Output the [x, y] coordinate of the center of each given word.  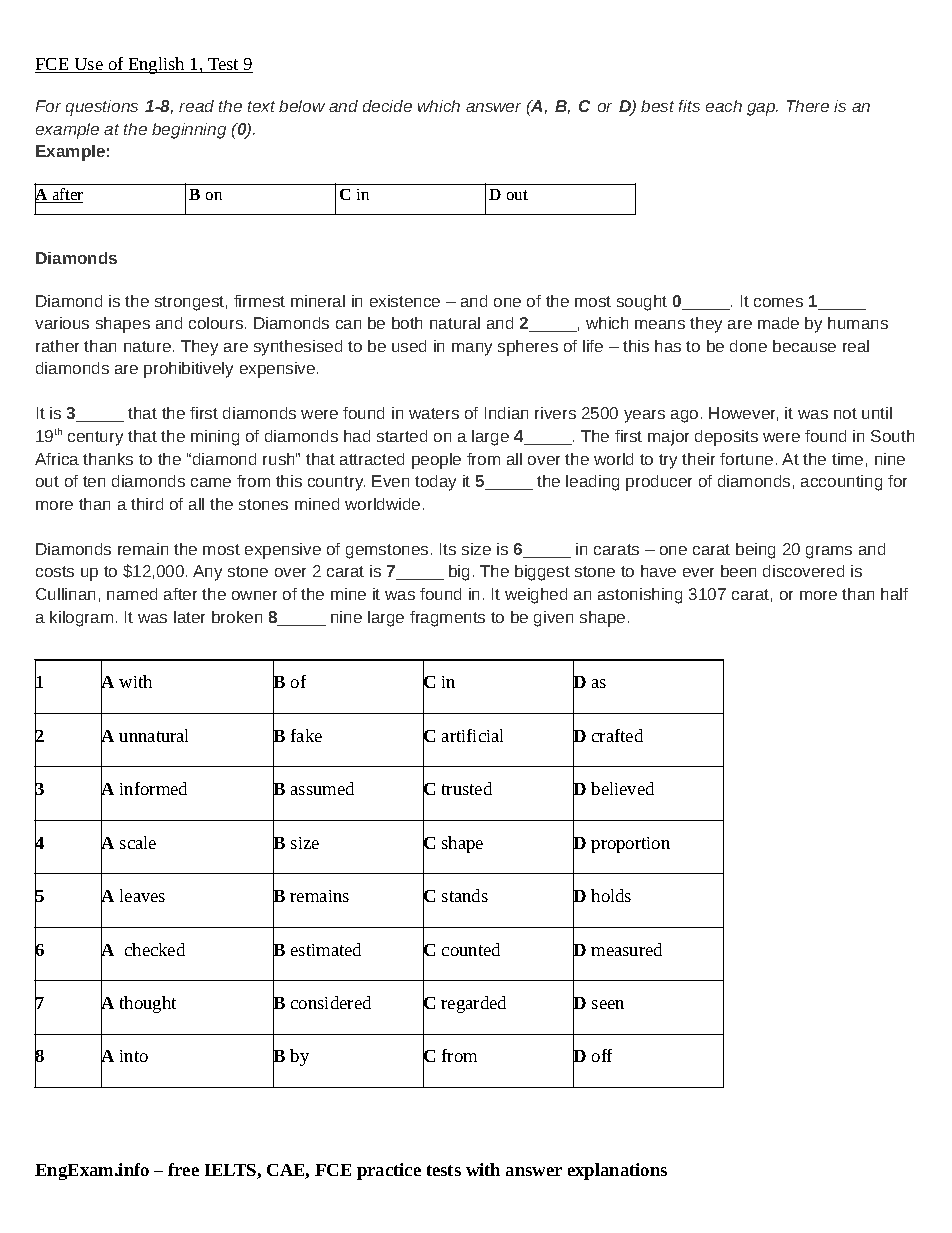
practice [389, 1171]
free [183, 1169]
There [808, 106]
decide [387, 106]
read [196, 106]
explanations [617, 1171]
